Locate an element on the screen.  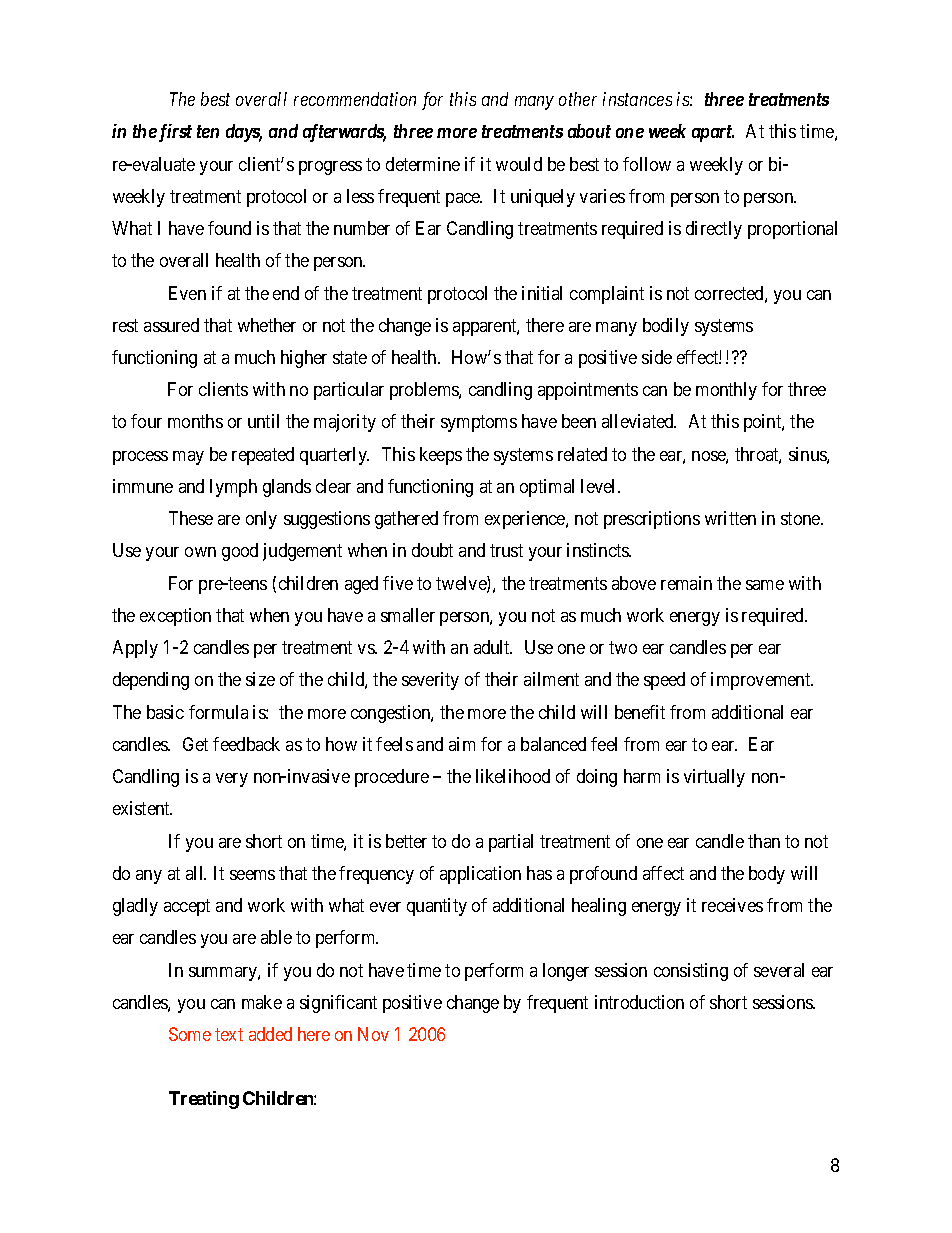
follow is located at coordinates (647, 164).
